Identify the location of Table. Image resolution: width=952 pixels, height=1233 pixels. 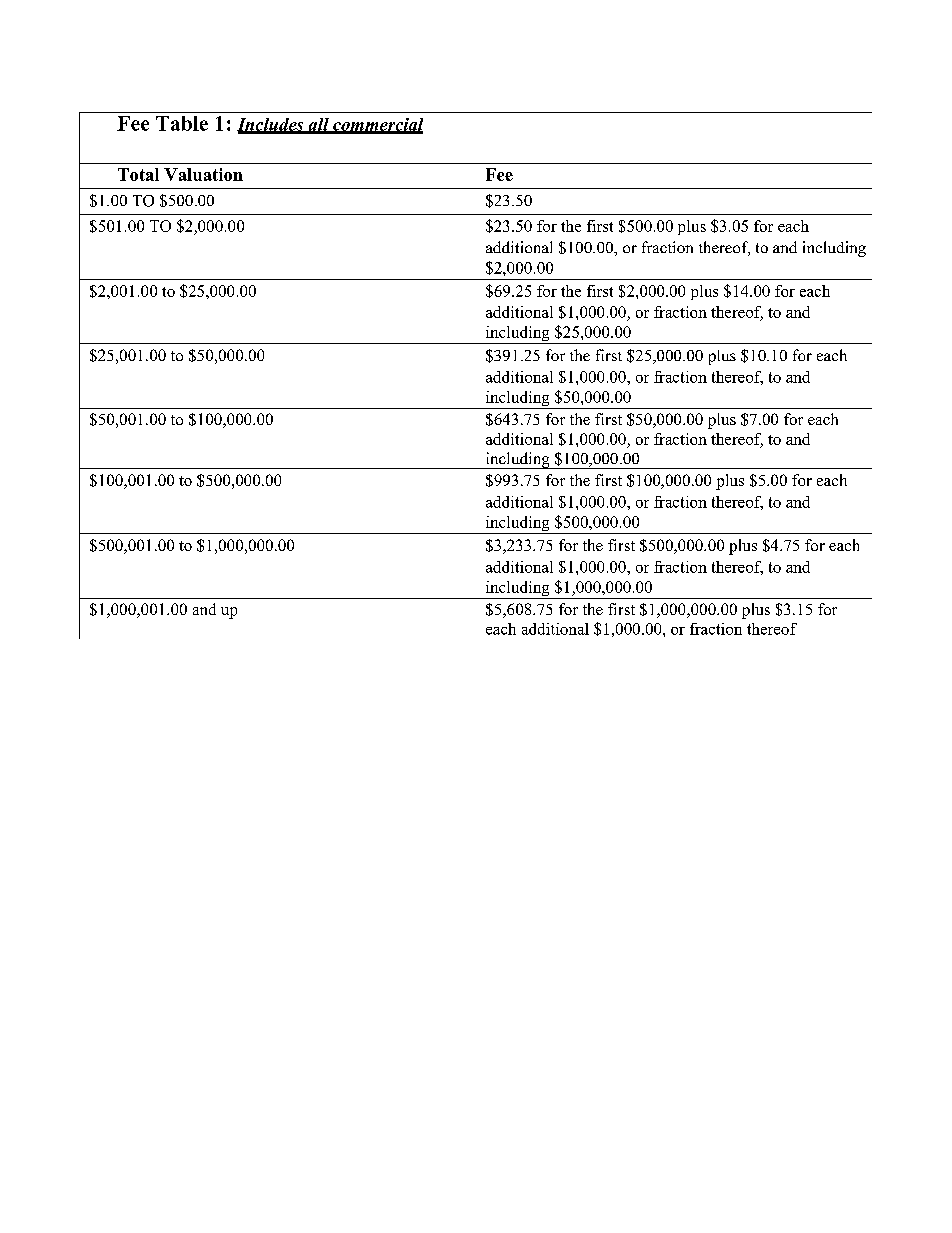
(182, 123).
